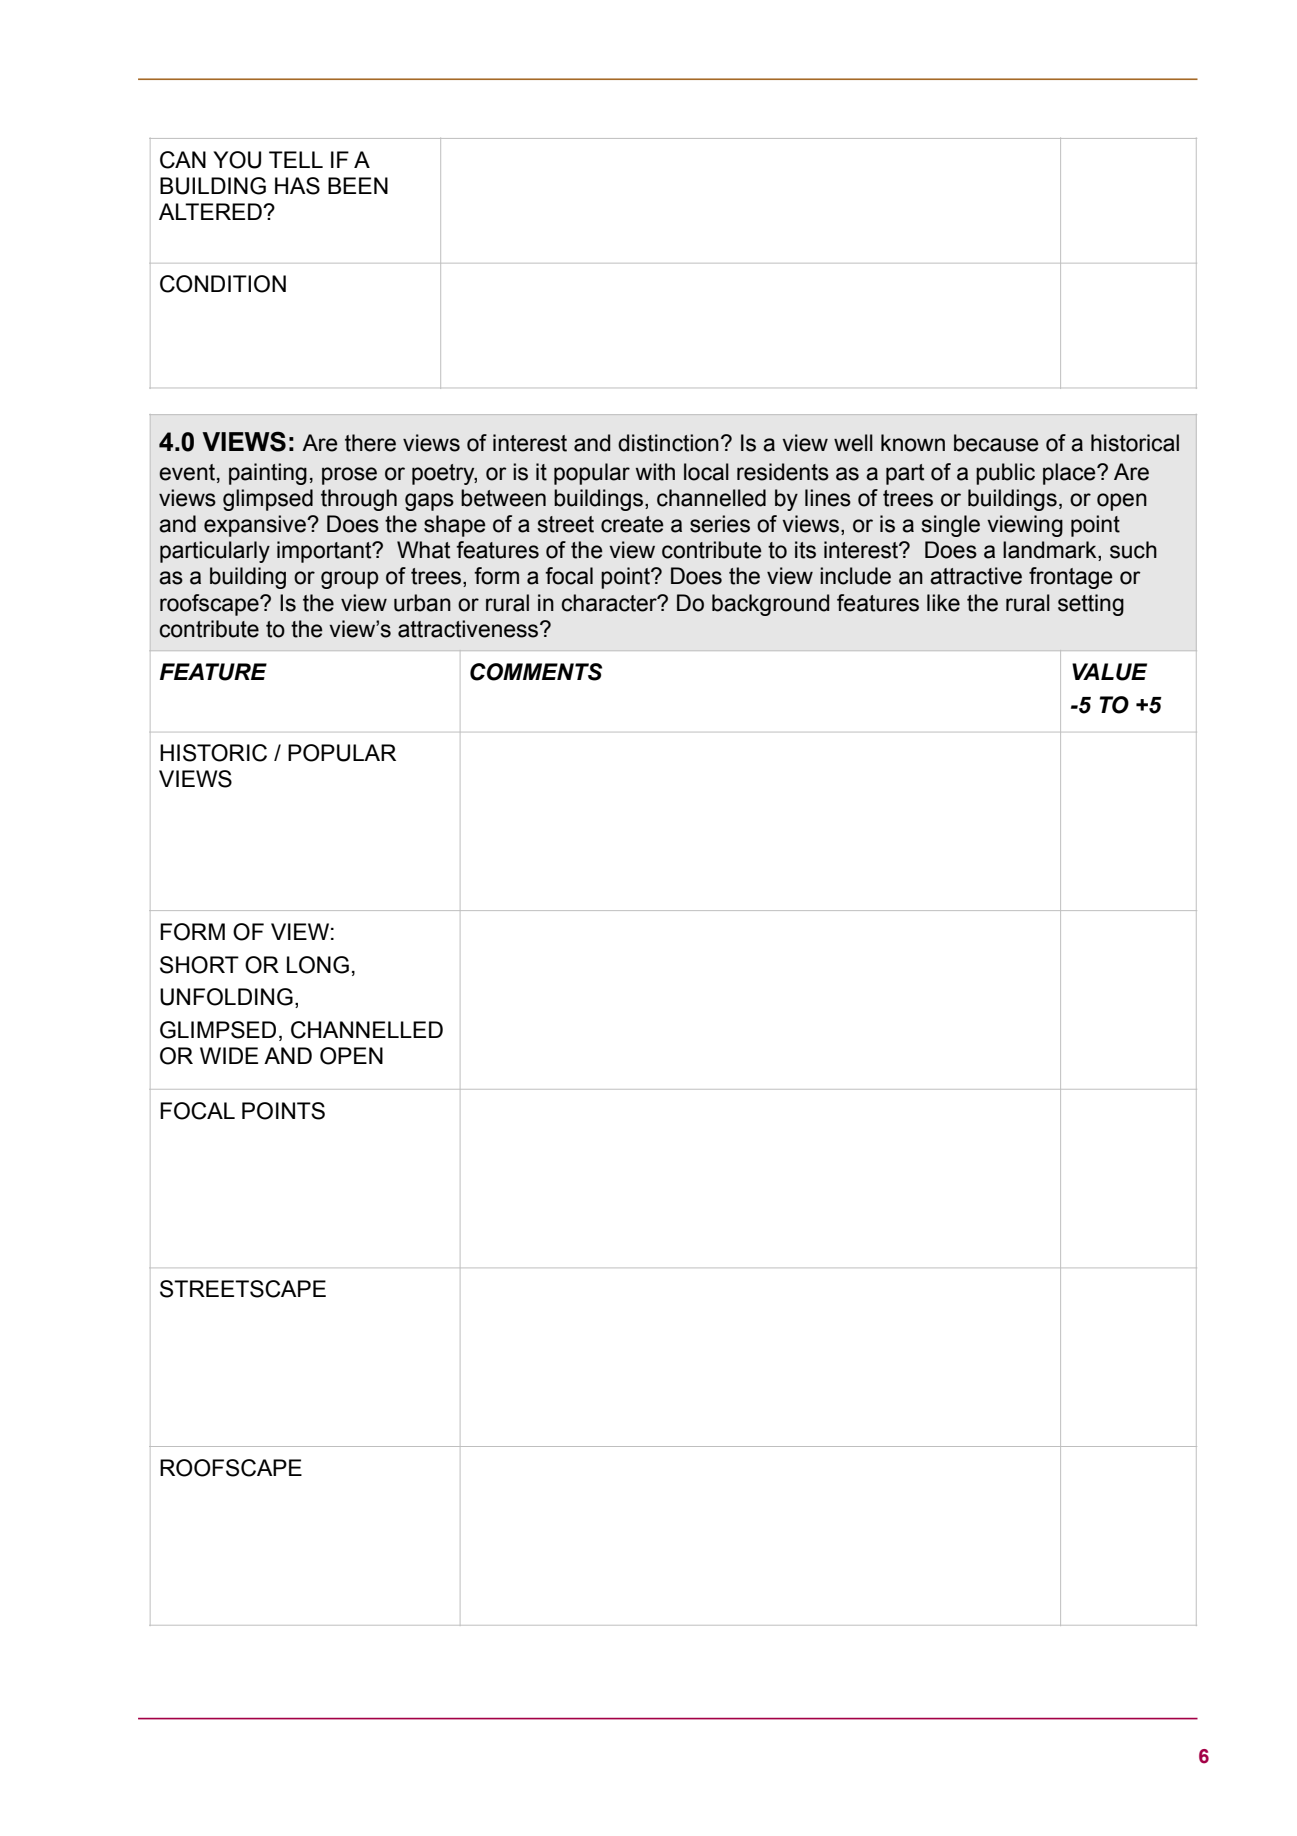  Describe the element at coordinates (913, 443) in the document. I see `known` at that location.
